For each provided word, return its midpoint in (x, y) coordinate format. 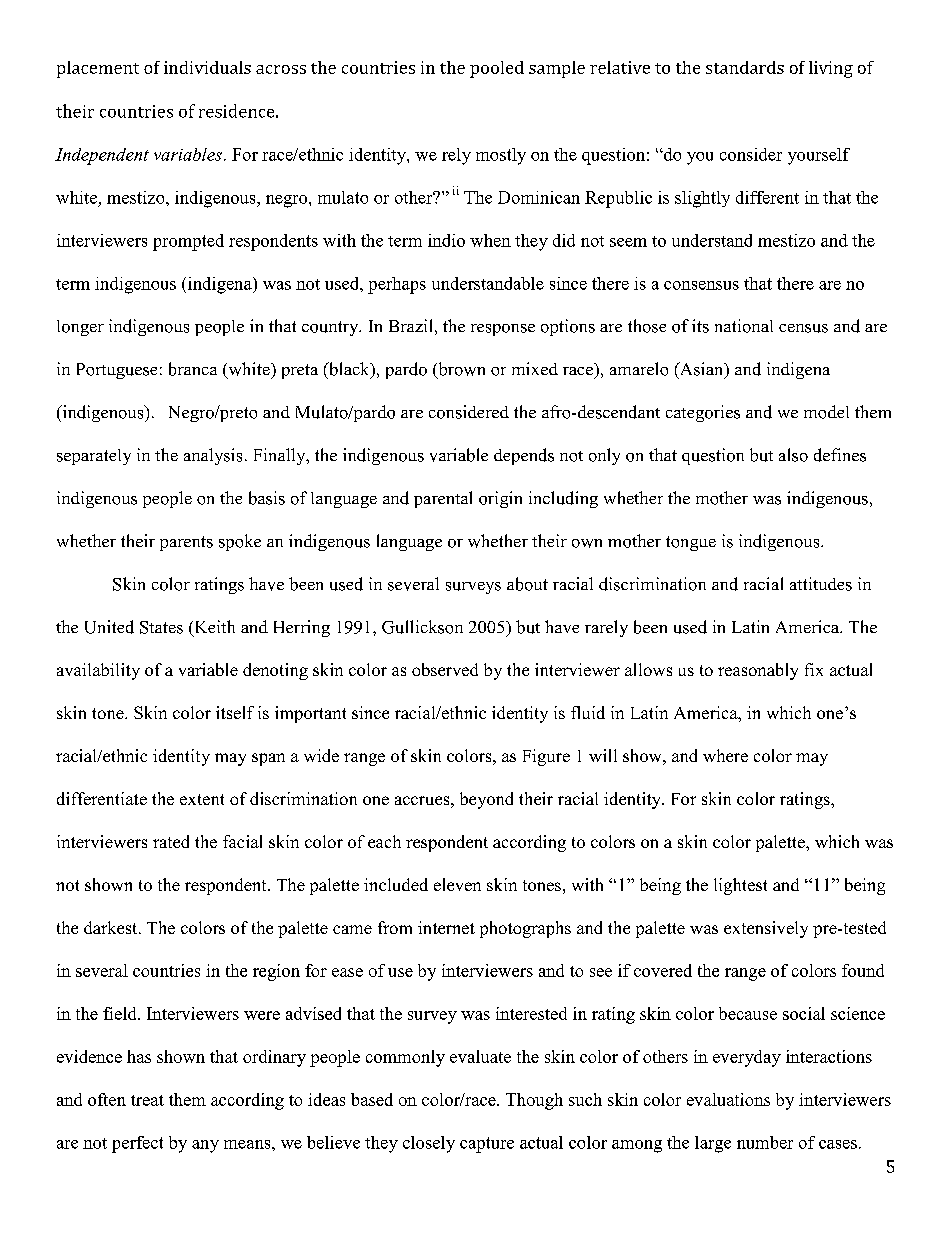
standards (745, 67)
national (744, 326)
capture (487, 1145)
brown (460, 370)
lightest (740, 886)
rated (171, 841)
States (161, 627)
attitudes (821, 584)
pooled (497, 69)
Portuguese (117, 371)
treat (147, 1100)
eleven (457, 884)
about (527, 584)
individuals (207, 67)
